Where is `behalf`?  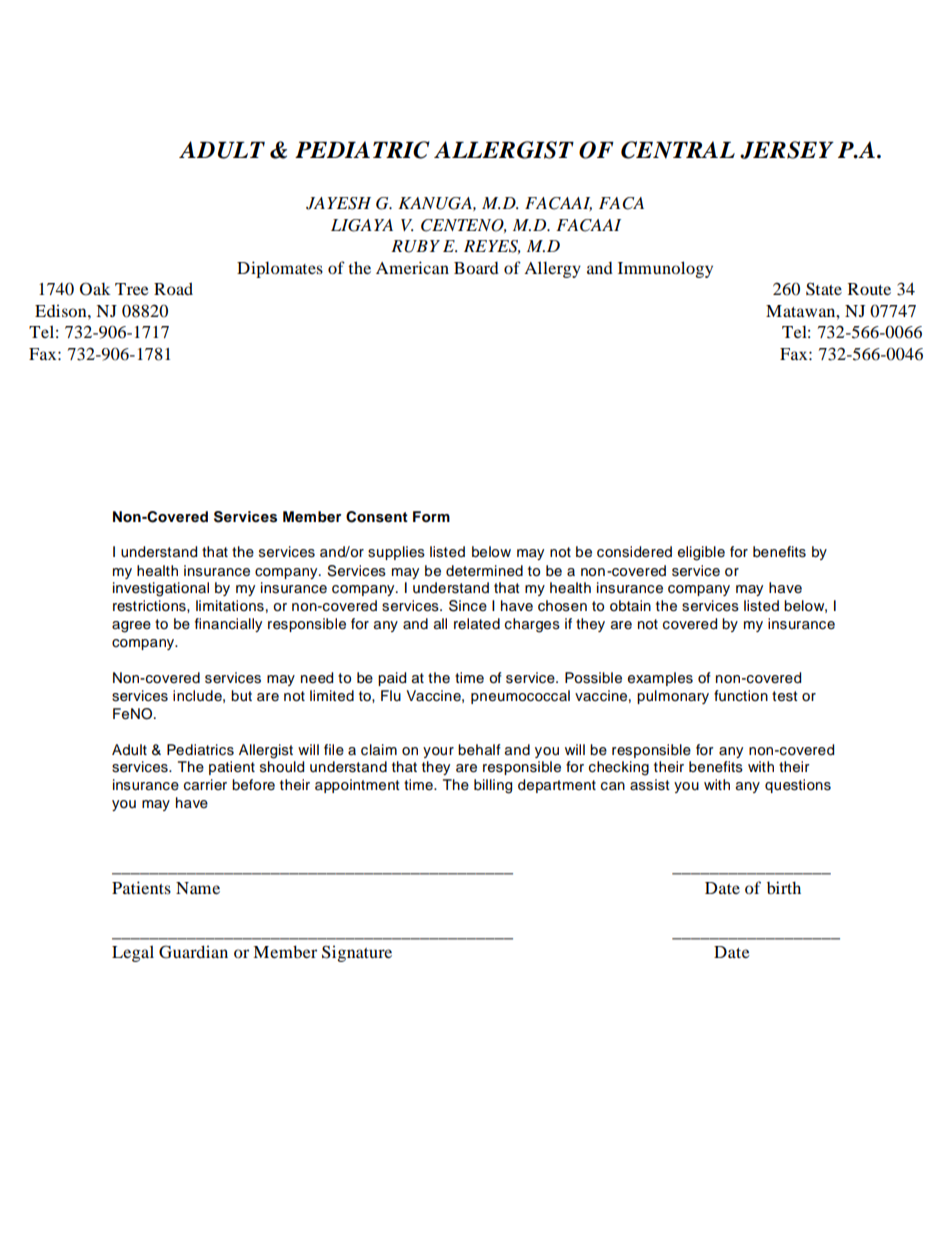 behalf is located at coordinates (479, 750).
